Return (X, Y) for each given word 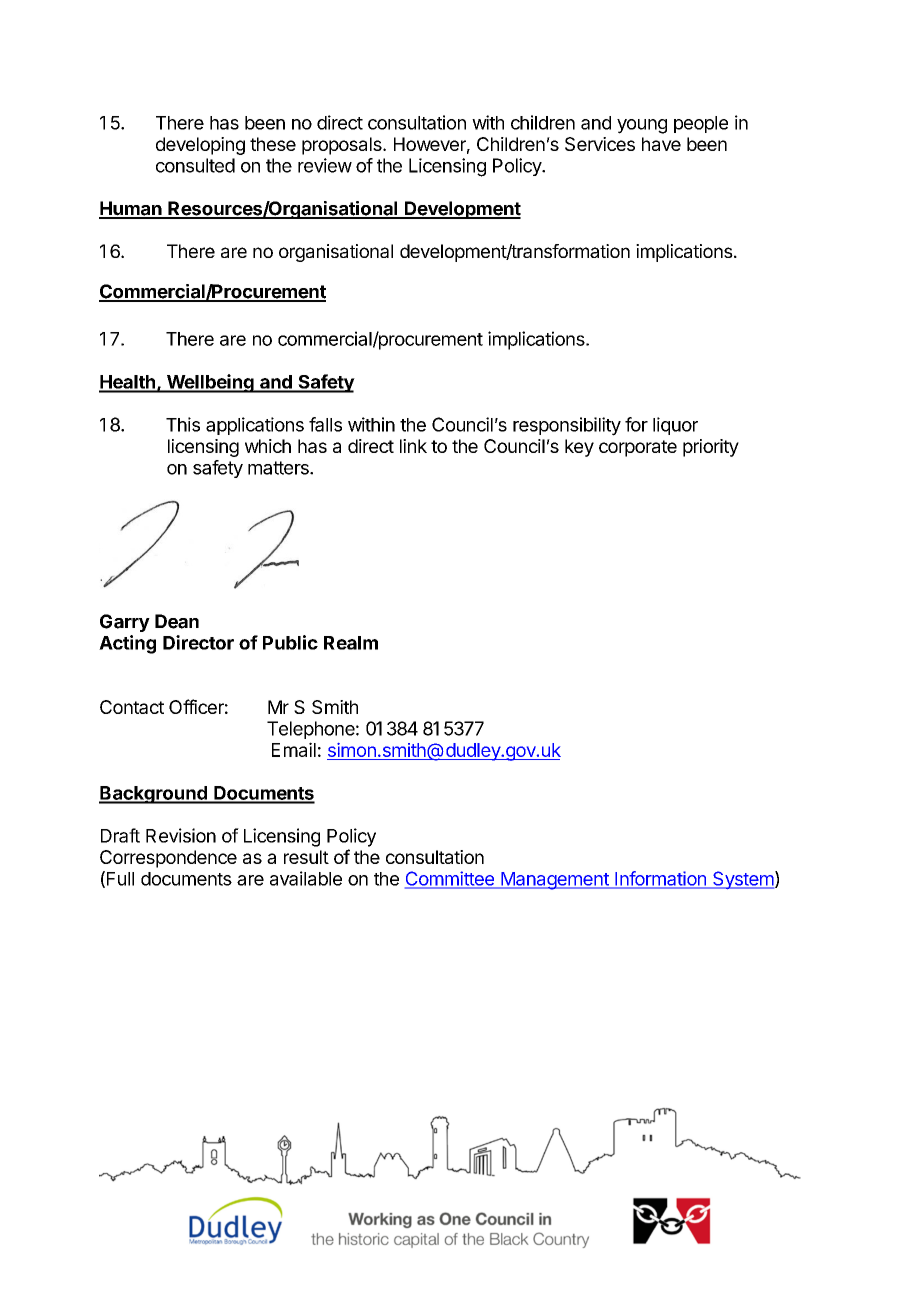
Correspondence (168, 859)
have (661, 144)
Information (660, 879)
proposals (343, 146)
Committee (450, 879)
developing (200, 146)
